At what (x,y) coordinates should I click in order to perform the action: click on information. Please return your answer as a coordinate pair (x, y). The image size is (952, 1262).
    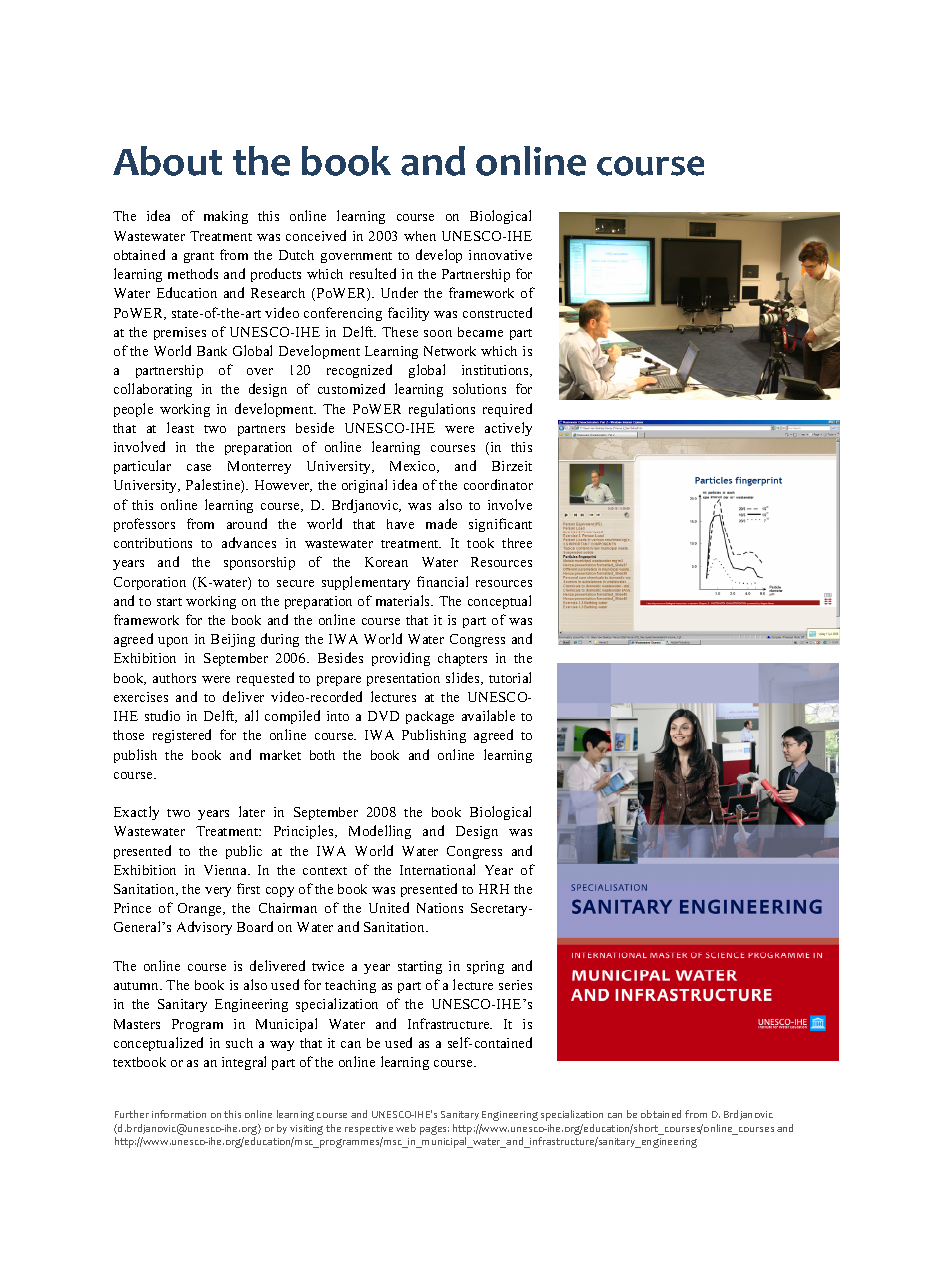
    Looking at the image, I should click on (179, 1114).
